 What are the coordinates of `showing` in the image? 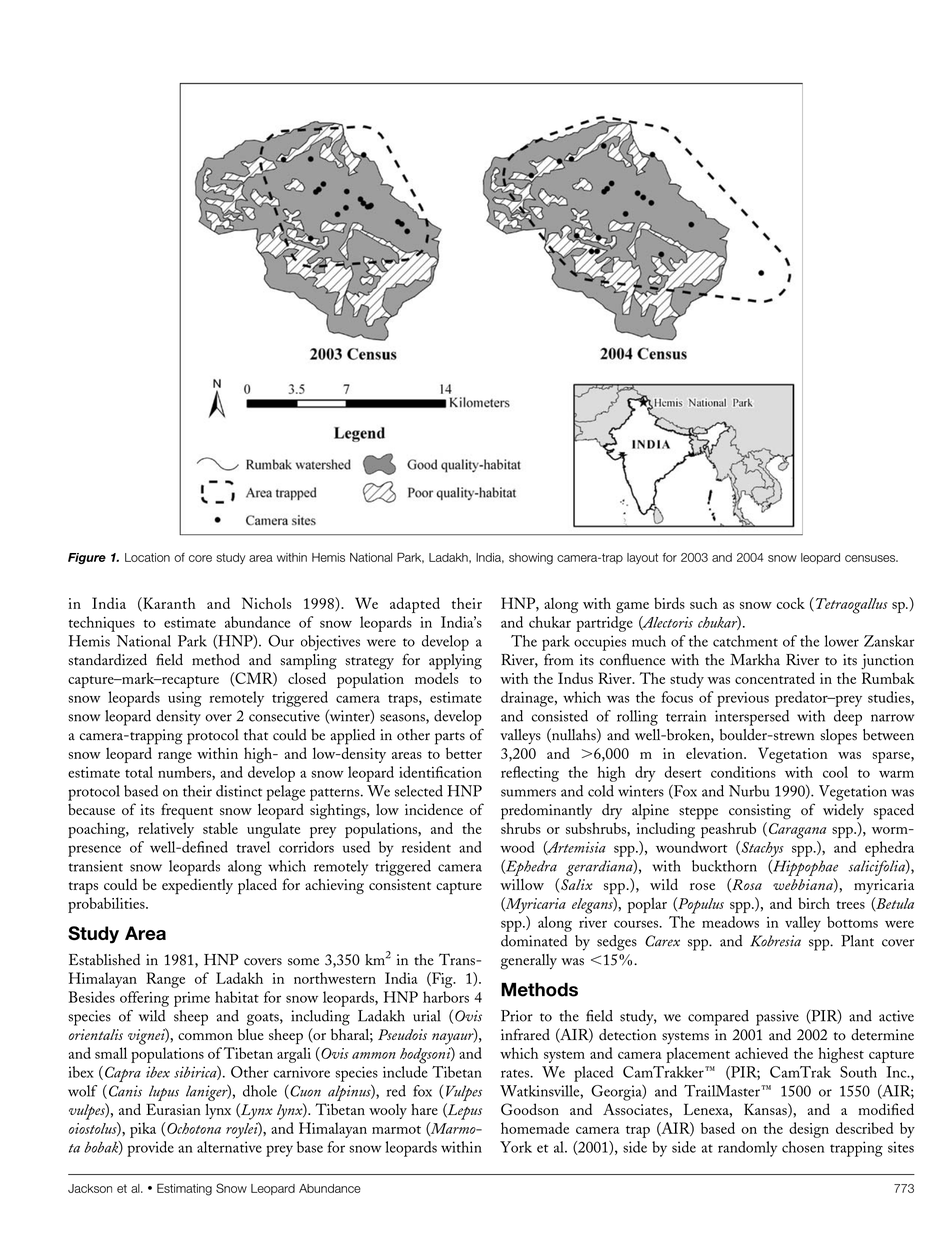 It's located at (531, 559).
